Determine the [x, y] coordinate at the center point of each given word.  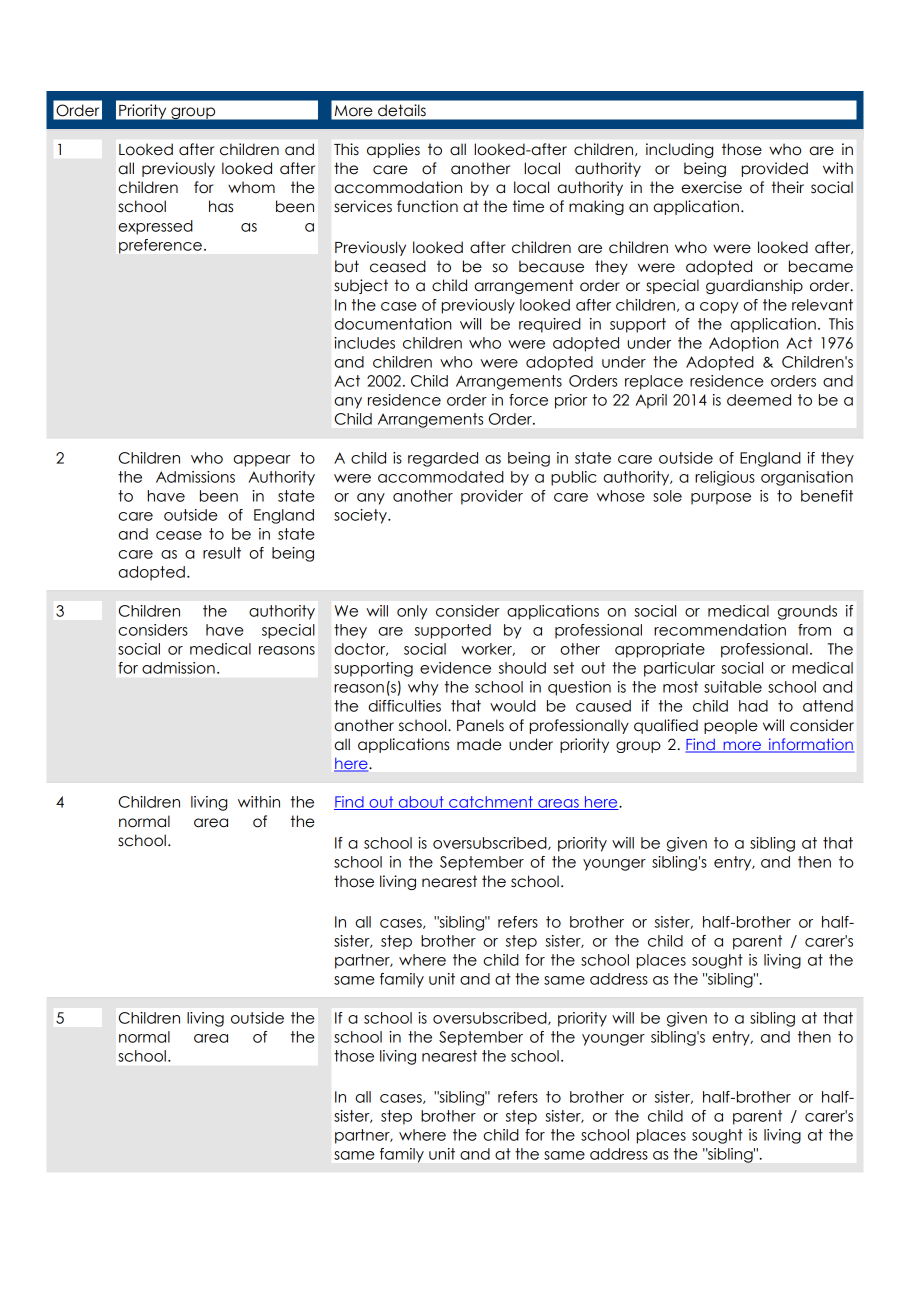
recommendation [720, 630]
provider [492, 497]
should [522, 668]
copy [719, 308]
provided [775, 169]
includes [364, 343]
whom [251, 187]
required [550, 325]
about [421, 803]
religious [725, 478]
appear [262, 461]
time [528, 206]
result [222, 553]
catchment [491, 803]
